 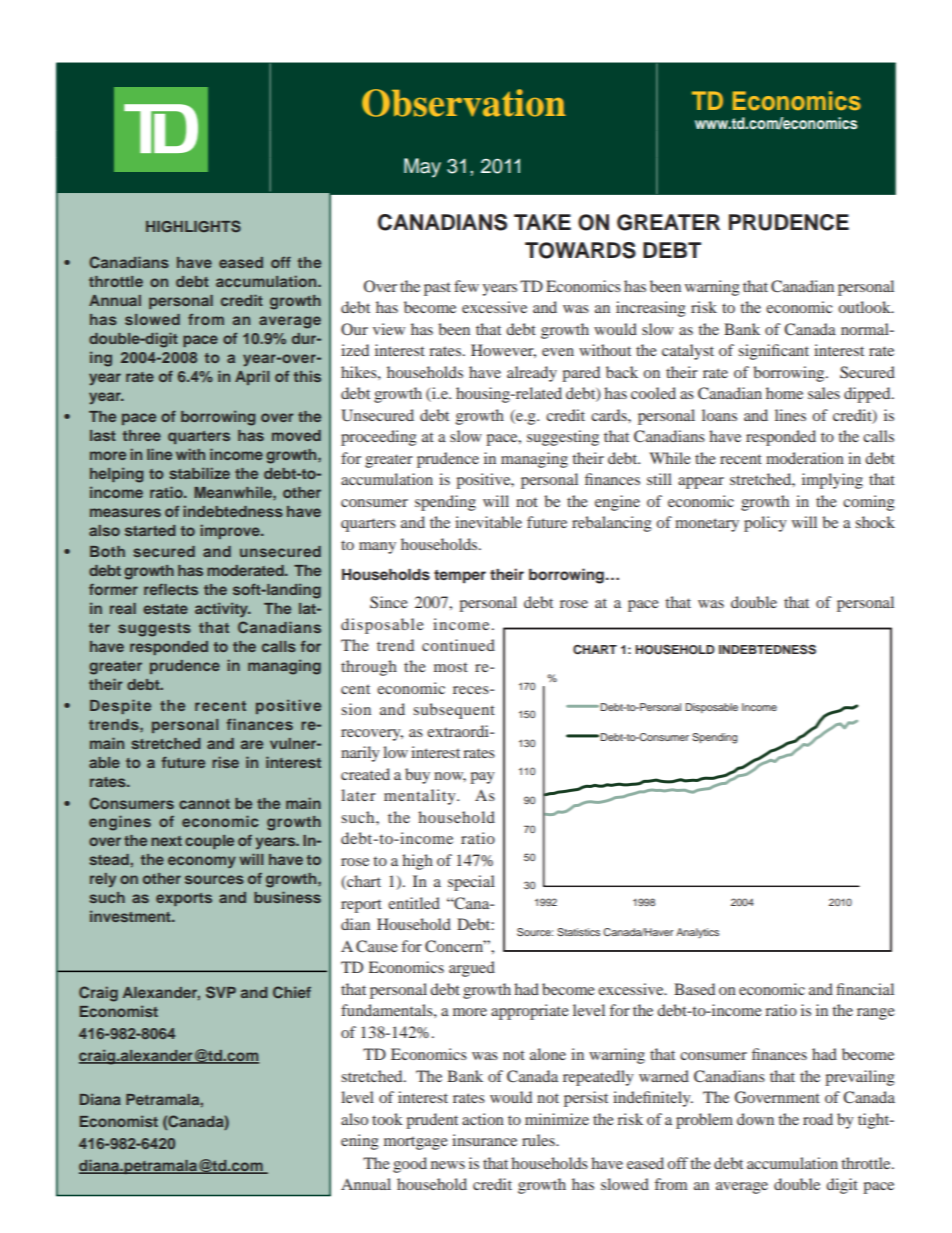 I want to click on took, so click(x=387, y=1119).
